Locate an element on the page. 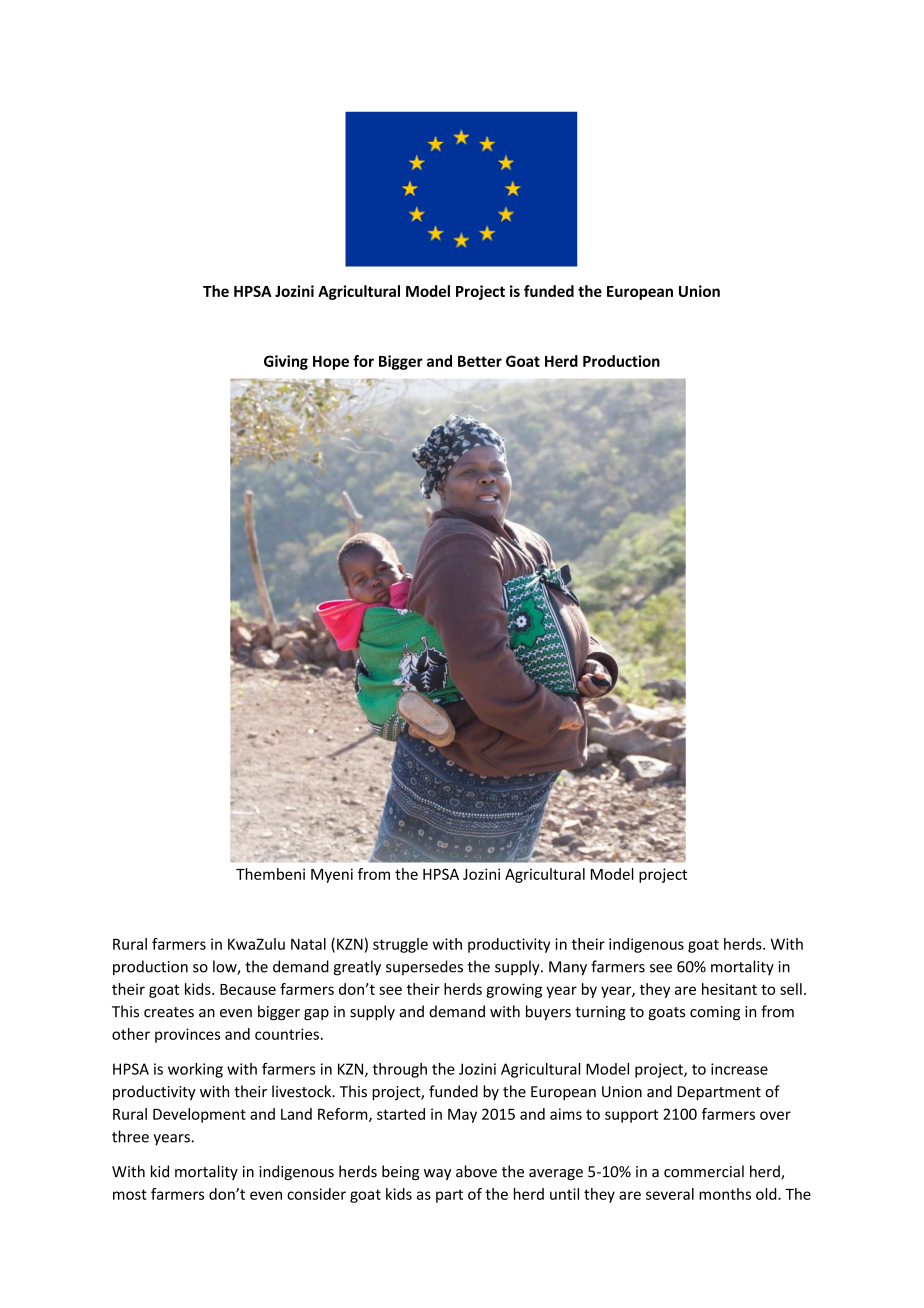 This image has width=924, height=1308. above is located at coordinates (476, 1171).
